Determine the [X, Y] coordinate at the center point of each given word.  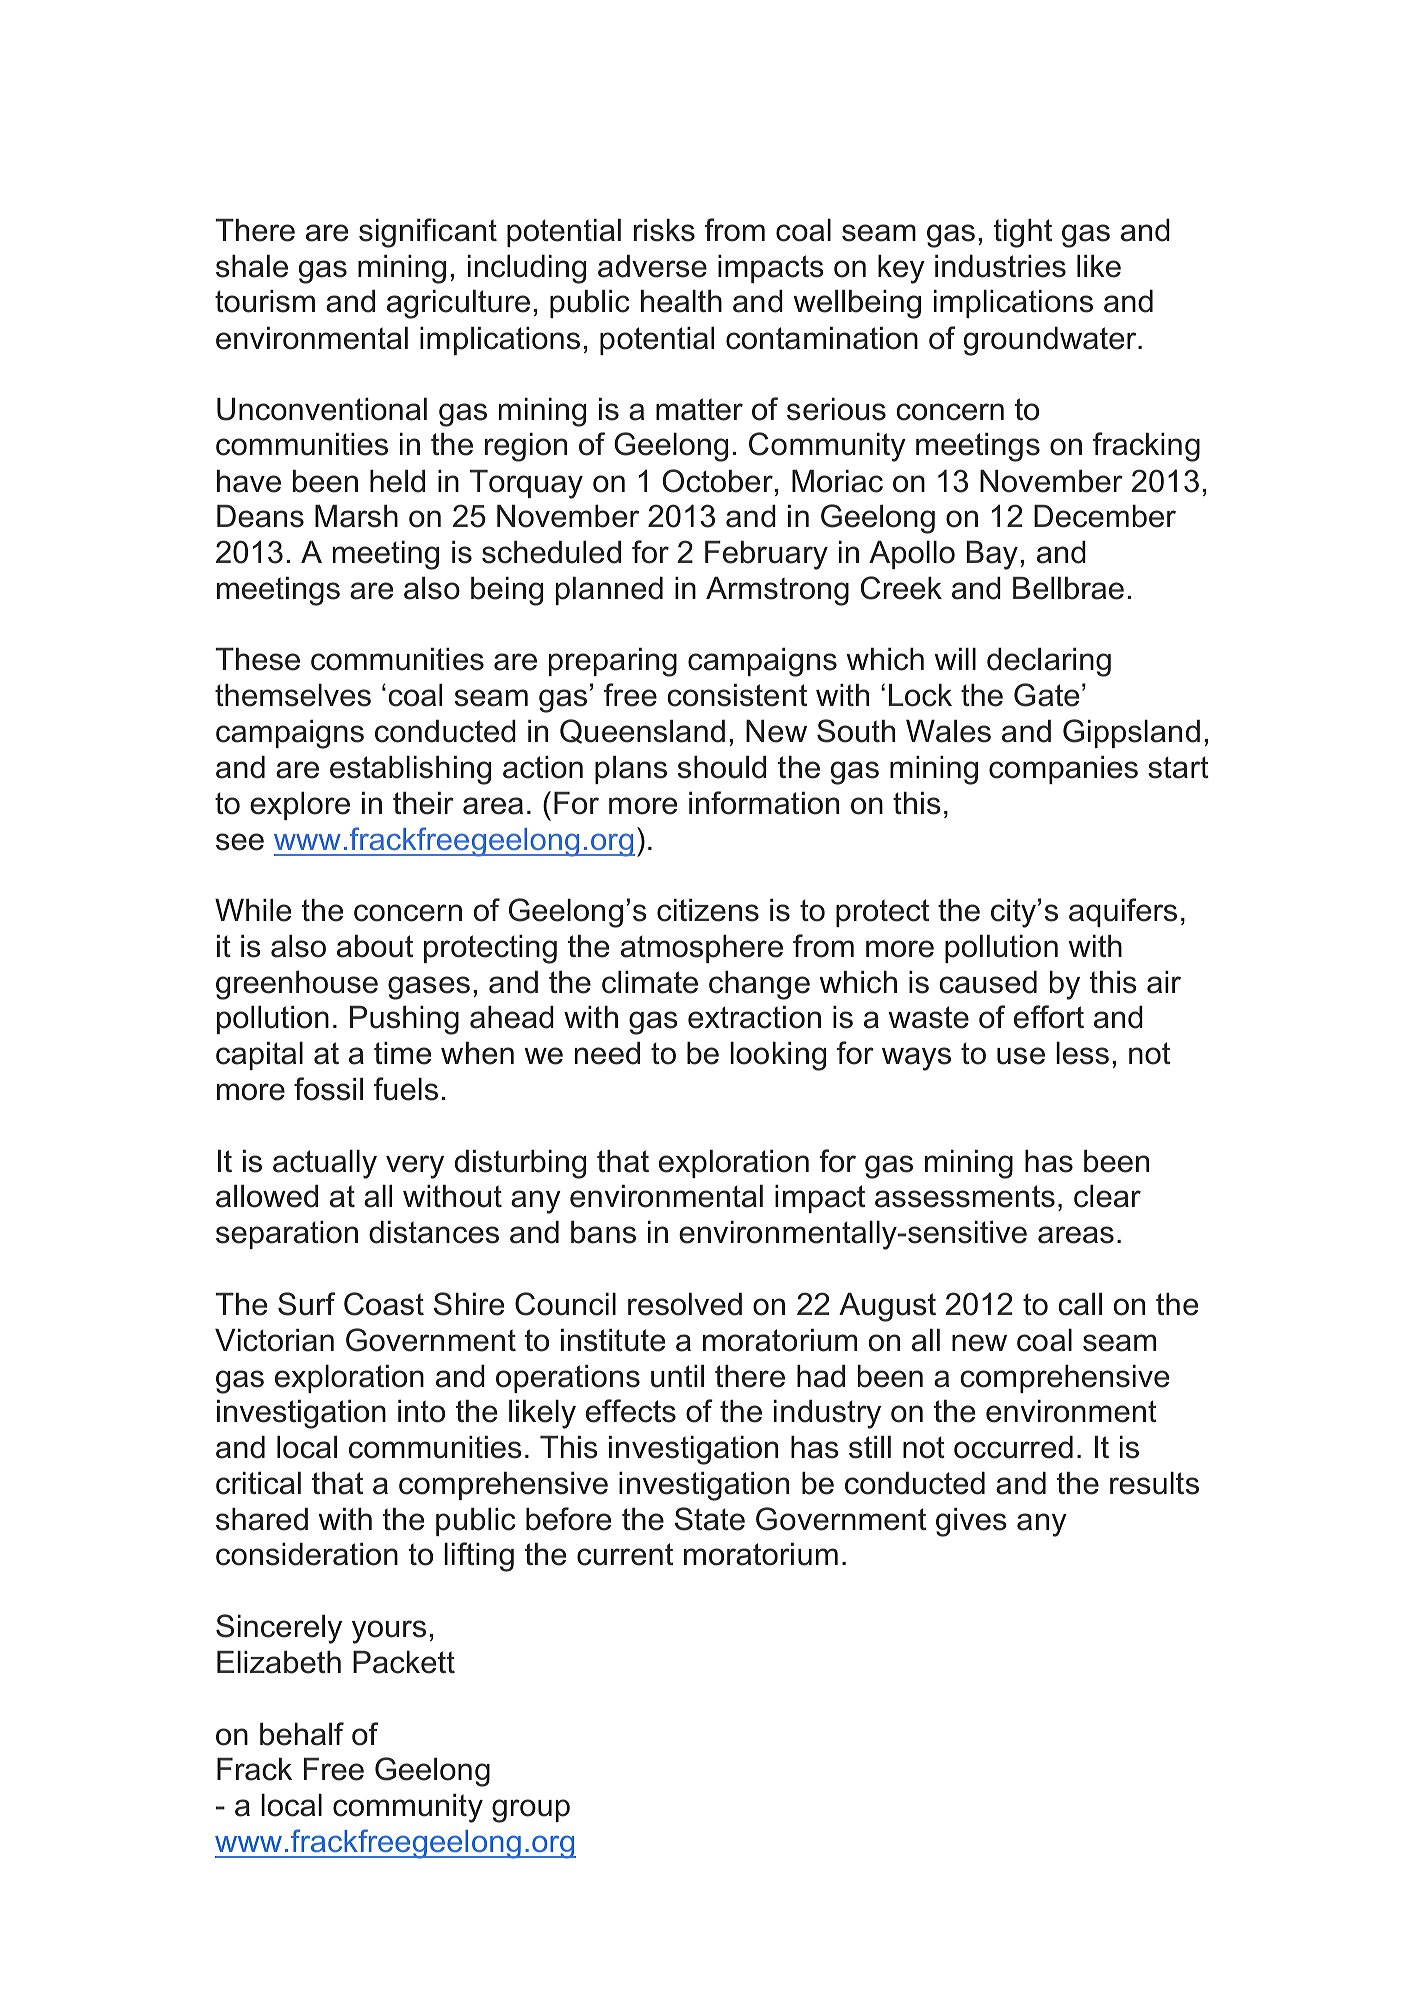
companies [1063, 770]
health [681, 301]
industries [1000, 266]
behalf [302, 1734]
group [531, 1811]
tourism [265, 301]
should [722, 767]
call [1080, 1304]
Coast [384, 1304]
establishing [410, 770]
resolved [685, 1304]
